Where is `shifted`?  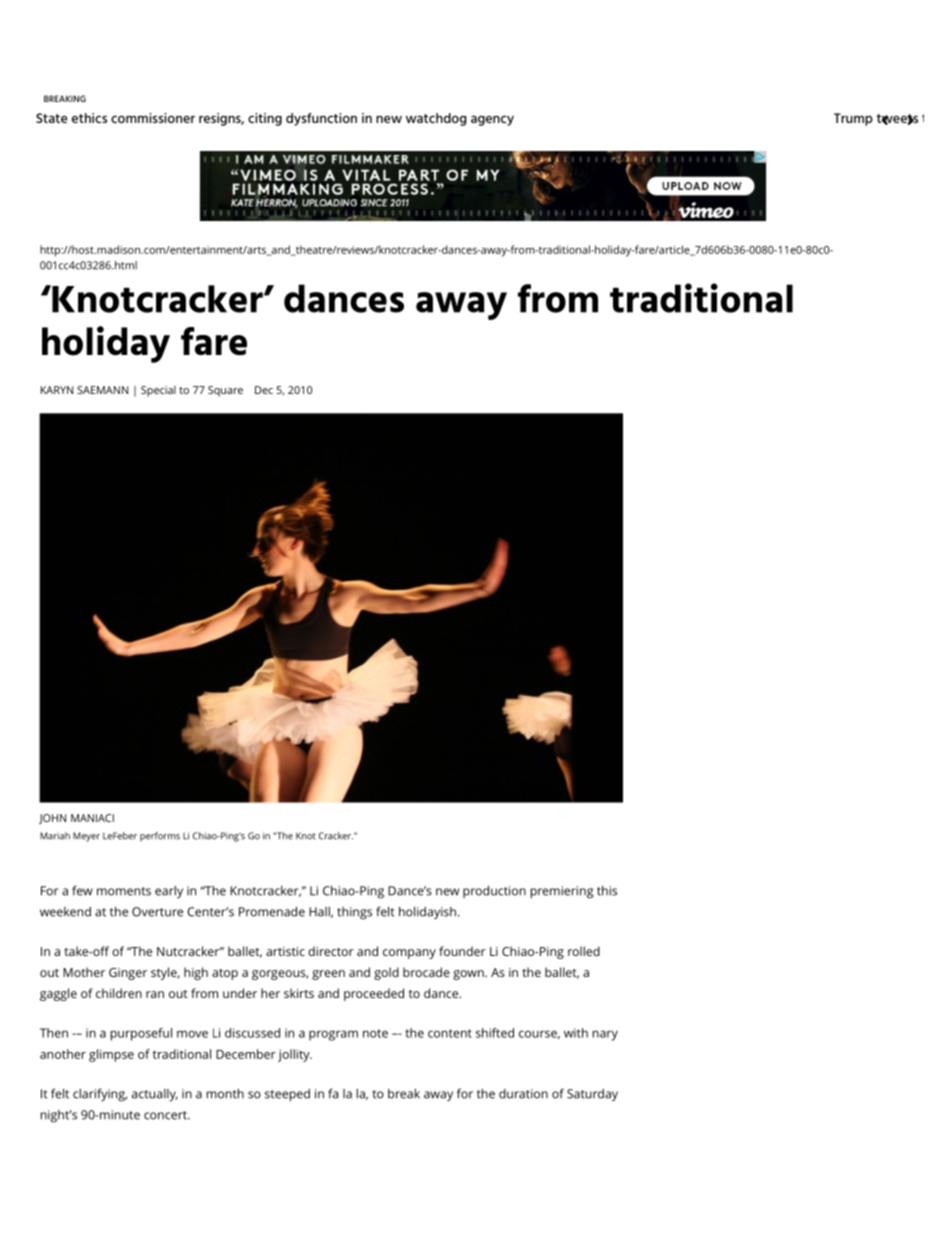
shifted is located at coordinates (495, 1033).
